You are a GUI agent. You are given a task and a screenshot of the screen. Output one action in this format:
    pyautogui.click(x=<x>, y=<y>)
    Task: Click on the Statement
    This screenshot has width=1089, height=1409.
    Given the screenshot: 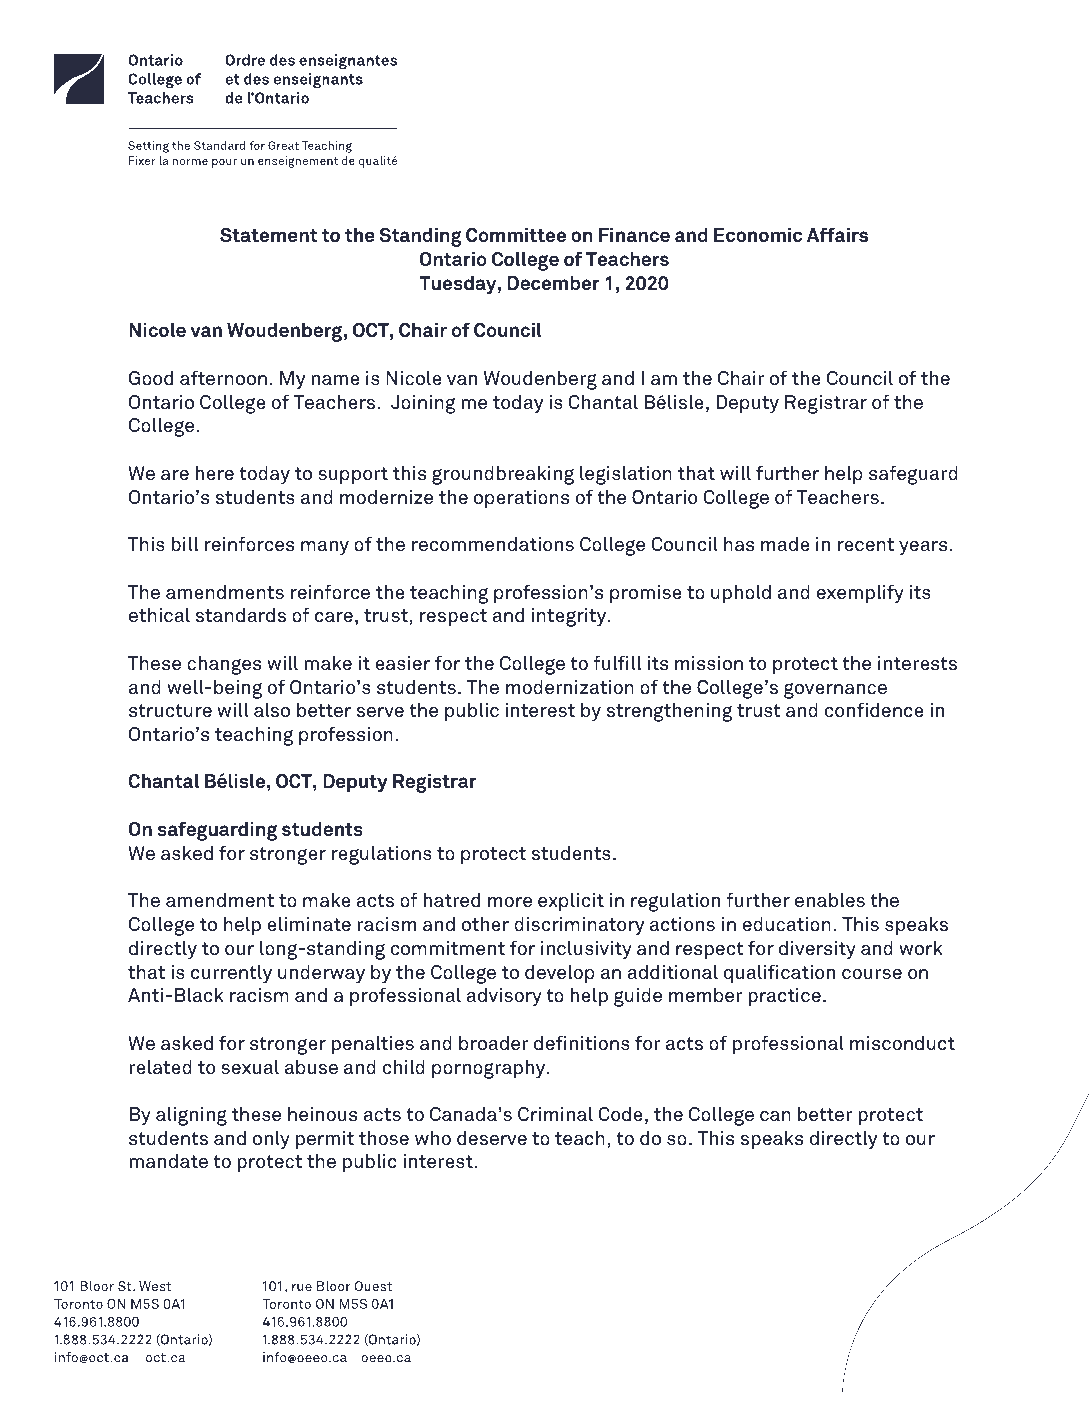 What is the action you would take?
    pyautogui.click(x=268, y=235)
